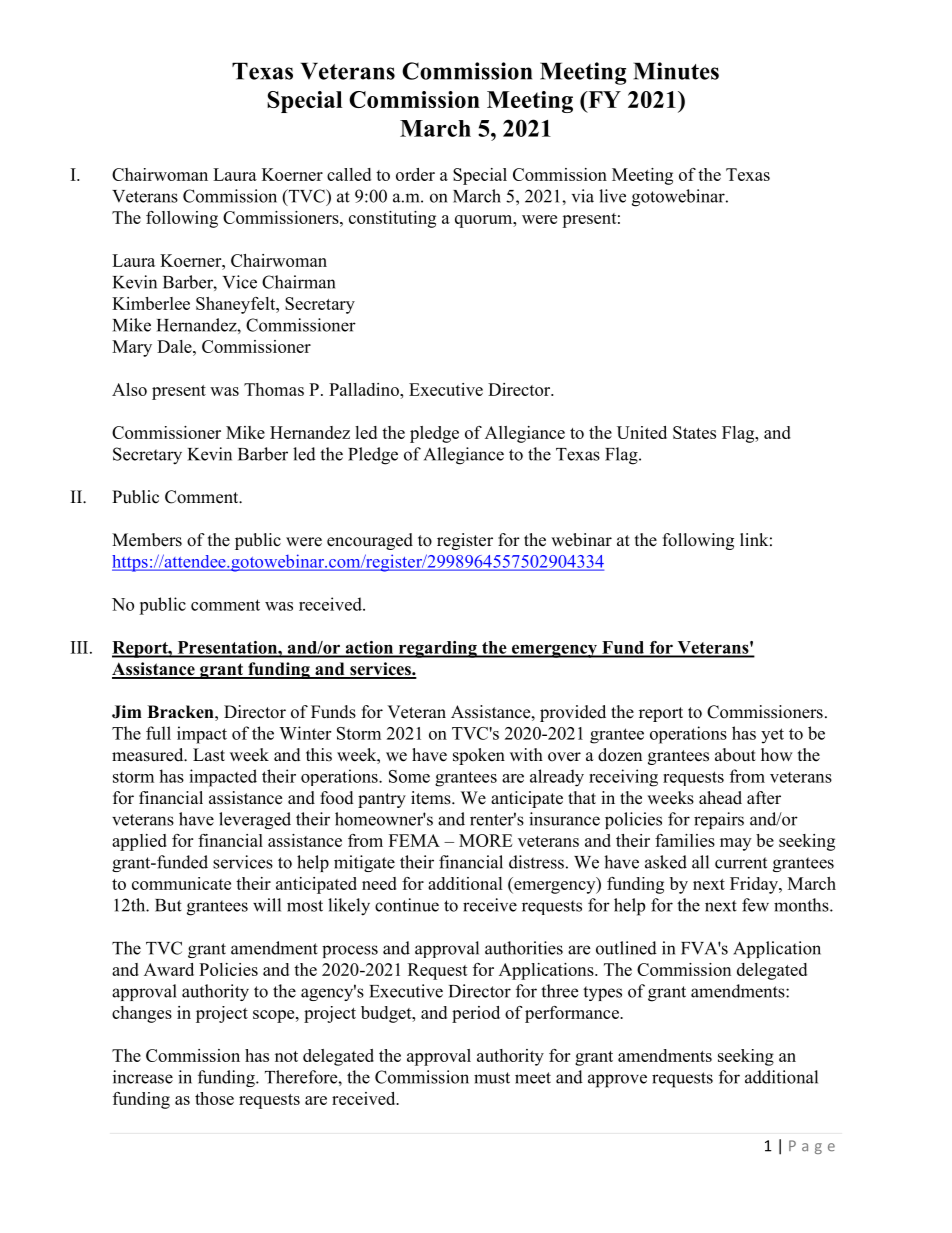 This image has height=1233, width=952. I want to click on Thomas, so click(274, 389).
